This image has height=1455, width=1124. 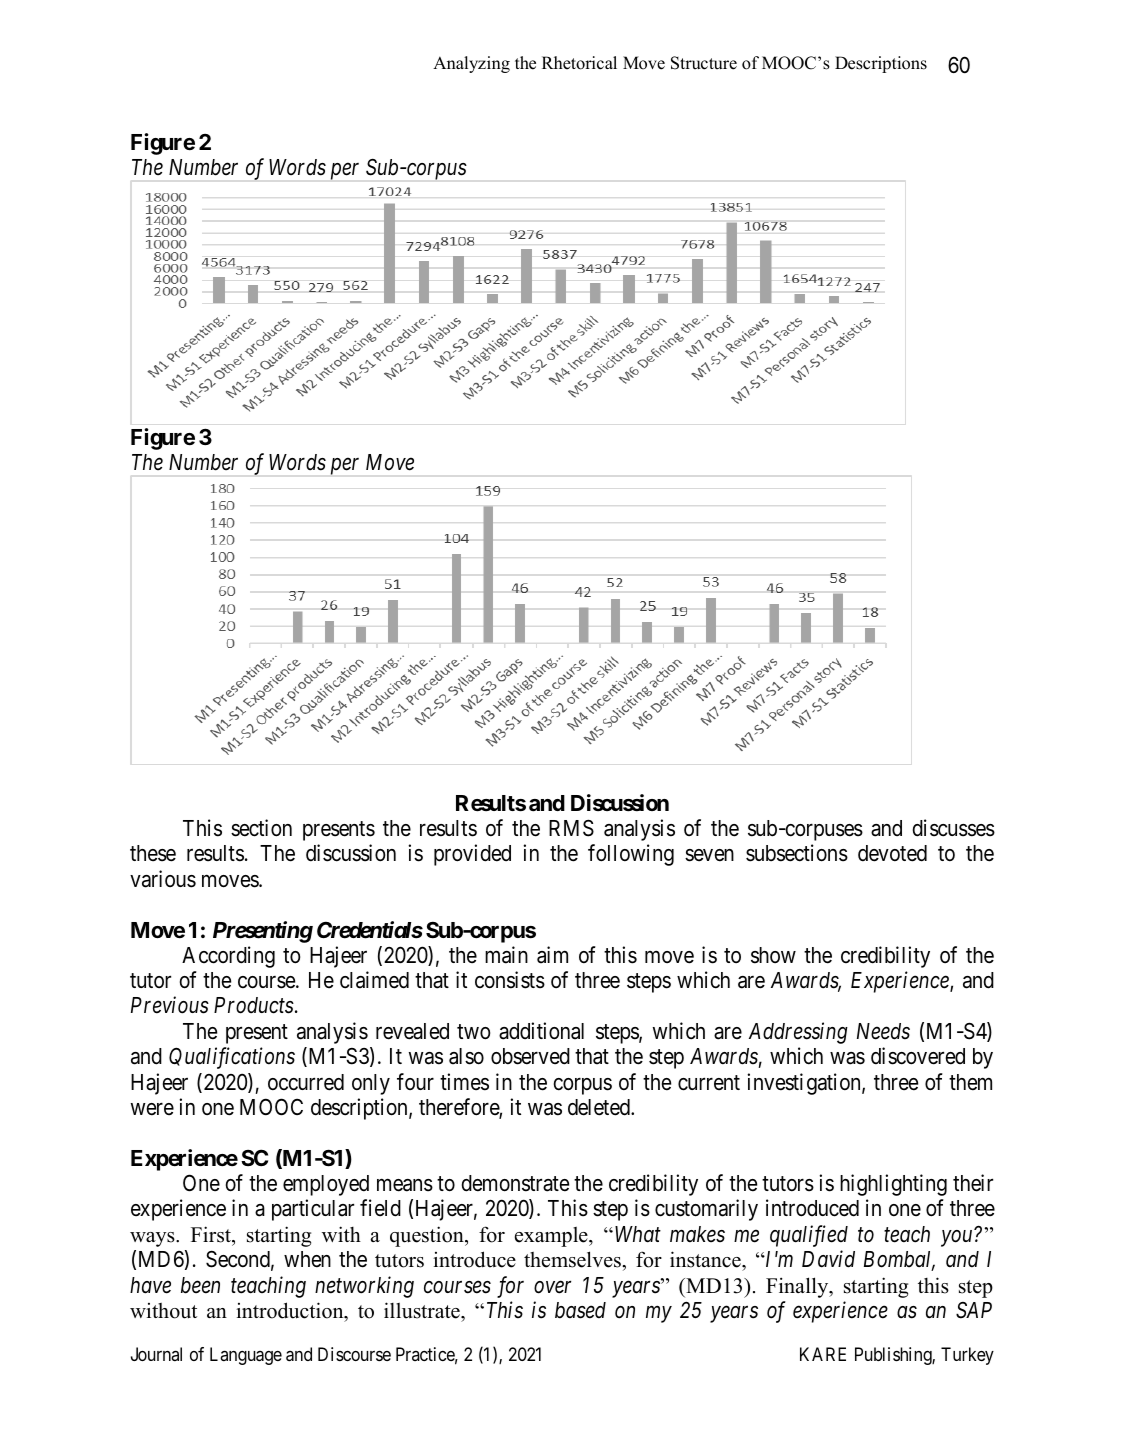 What do you see at coordinates (580, 1310) in the image?
I see `based` at bounding box center [580, 1310].
